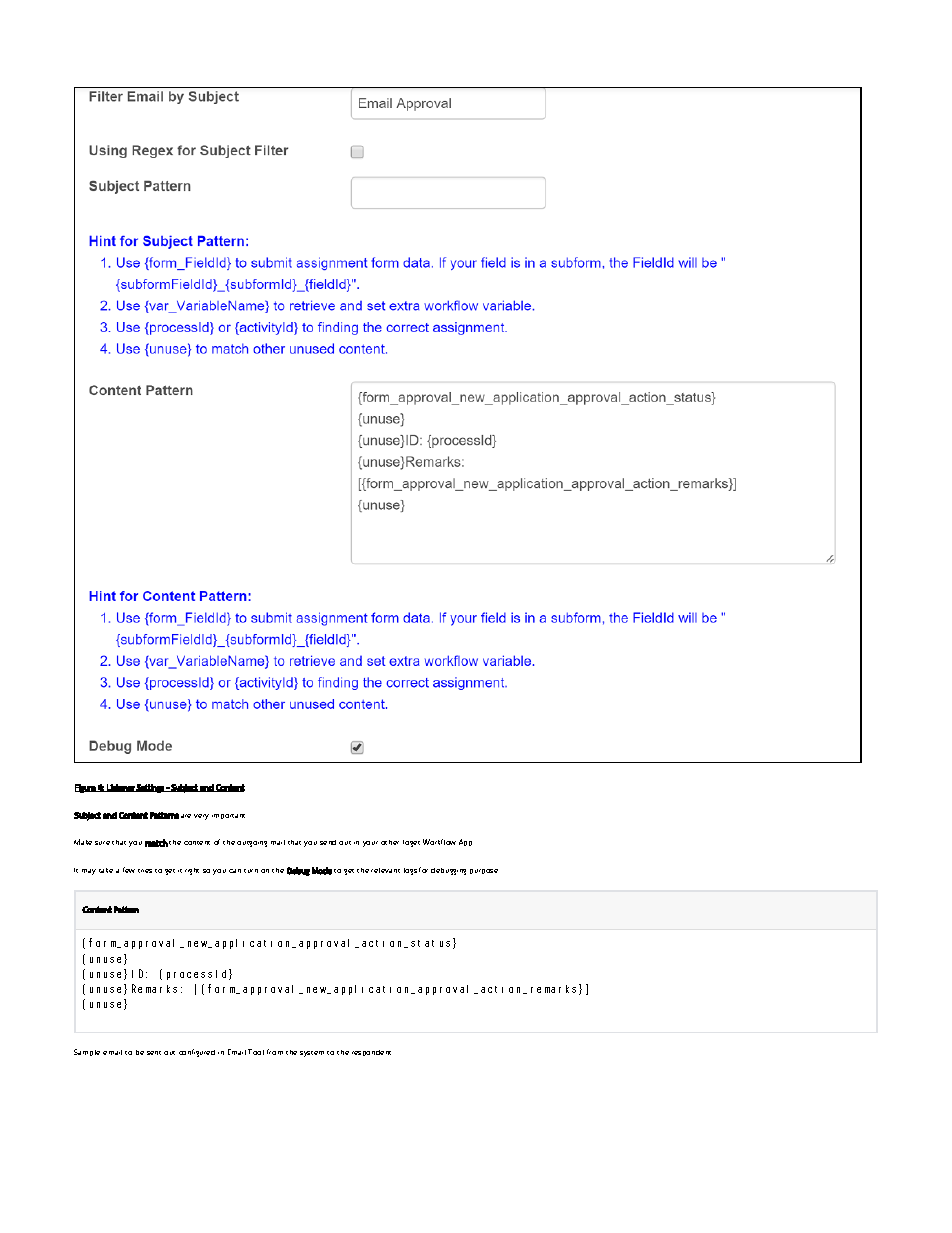  I want to click on purpose, so click(484, 871).
